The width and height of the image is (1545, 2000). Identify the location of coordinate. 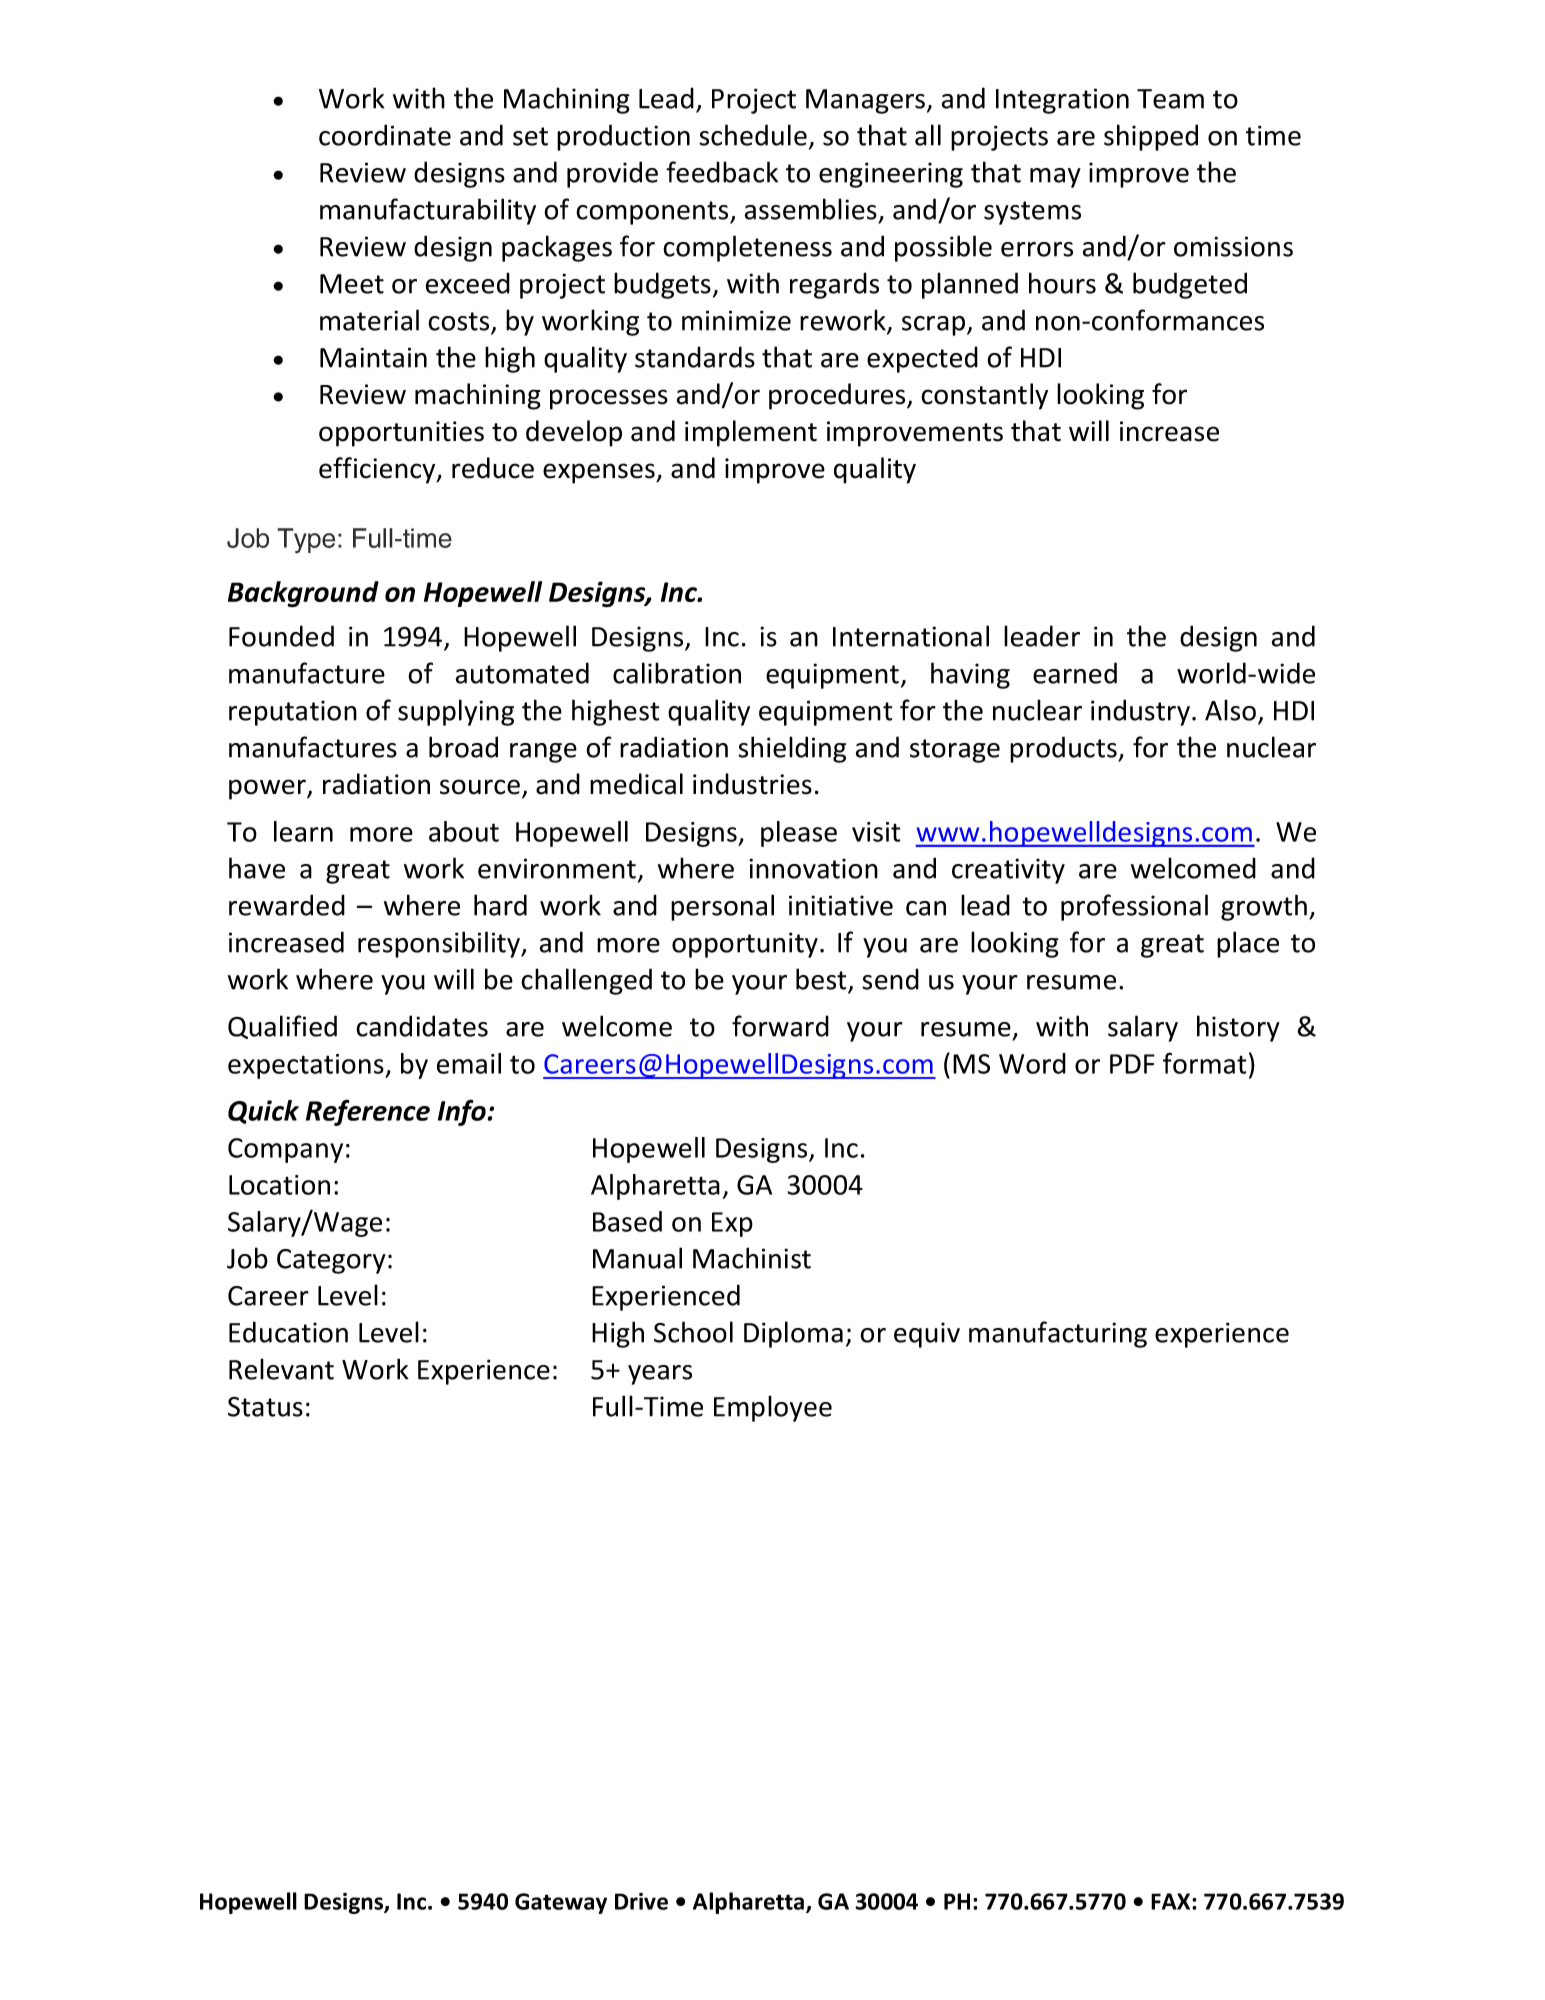
(385, 135).
